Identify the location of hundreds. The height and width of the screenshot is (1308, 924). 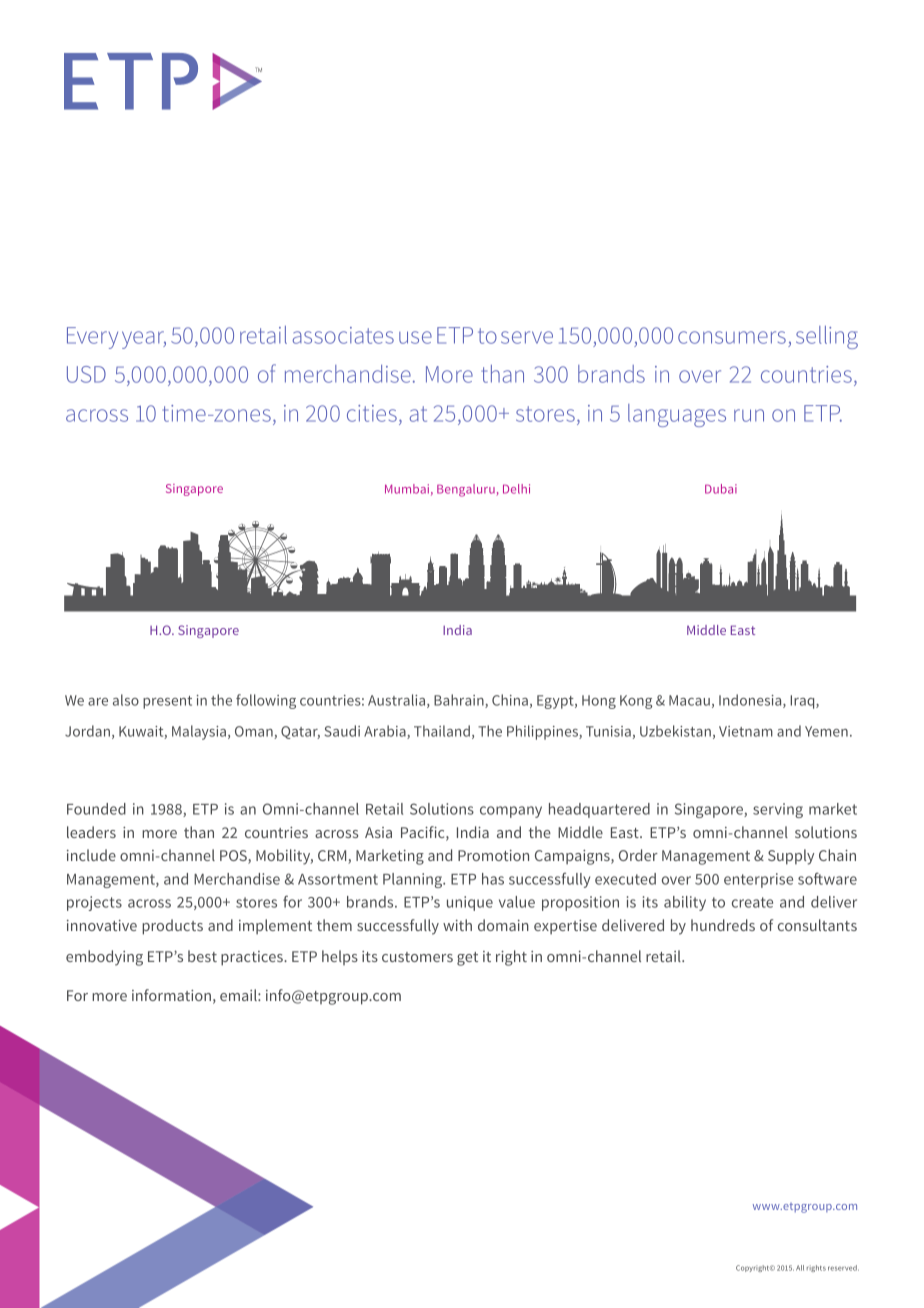
(723, 925).
